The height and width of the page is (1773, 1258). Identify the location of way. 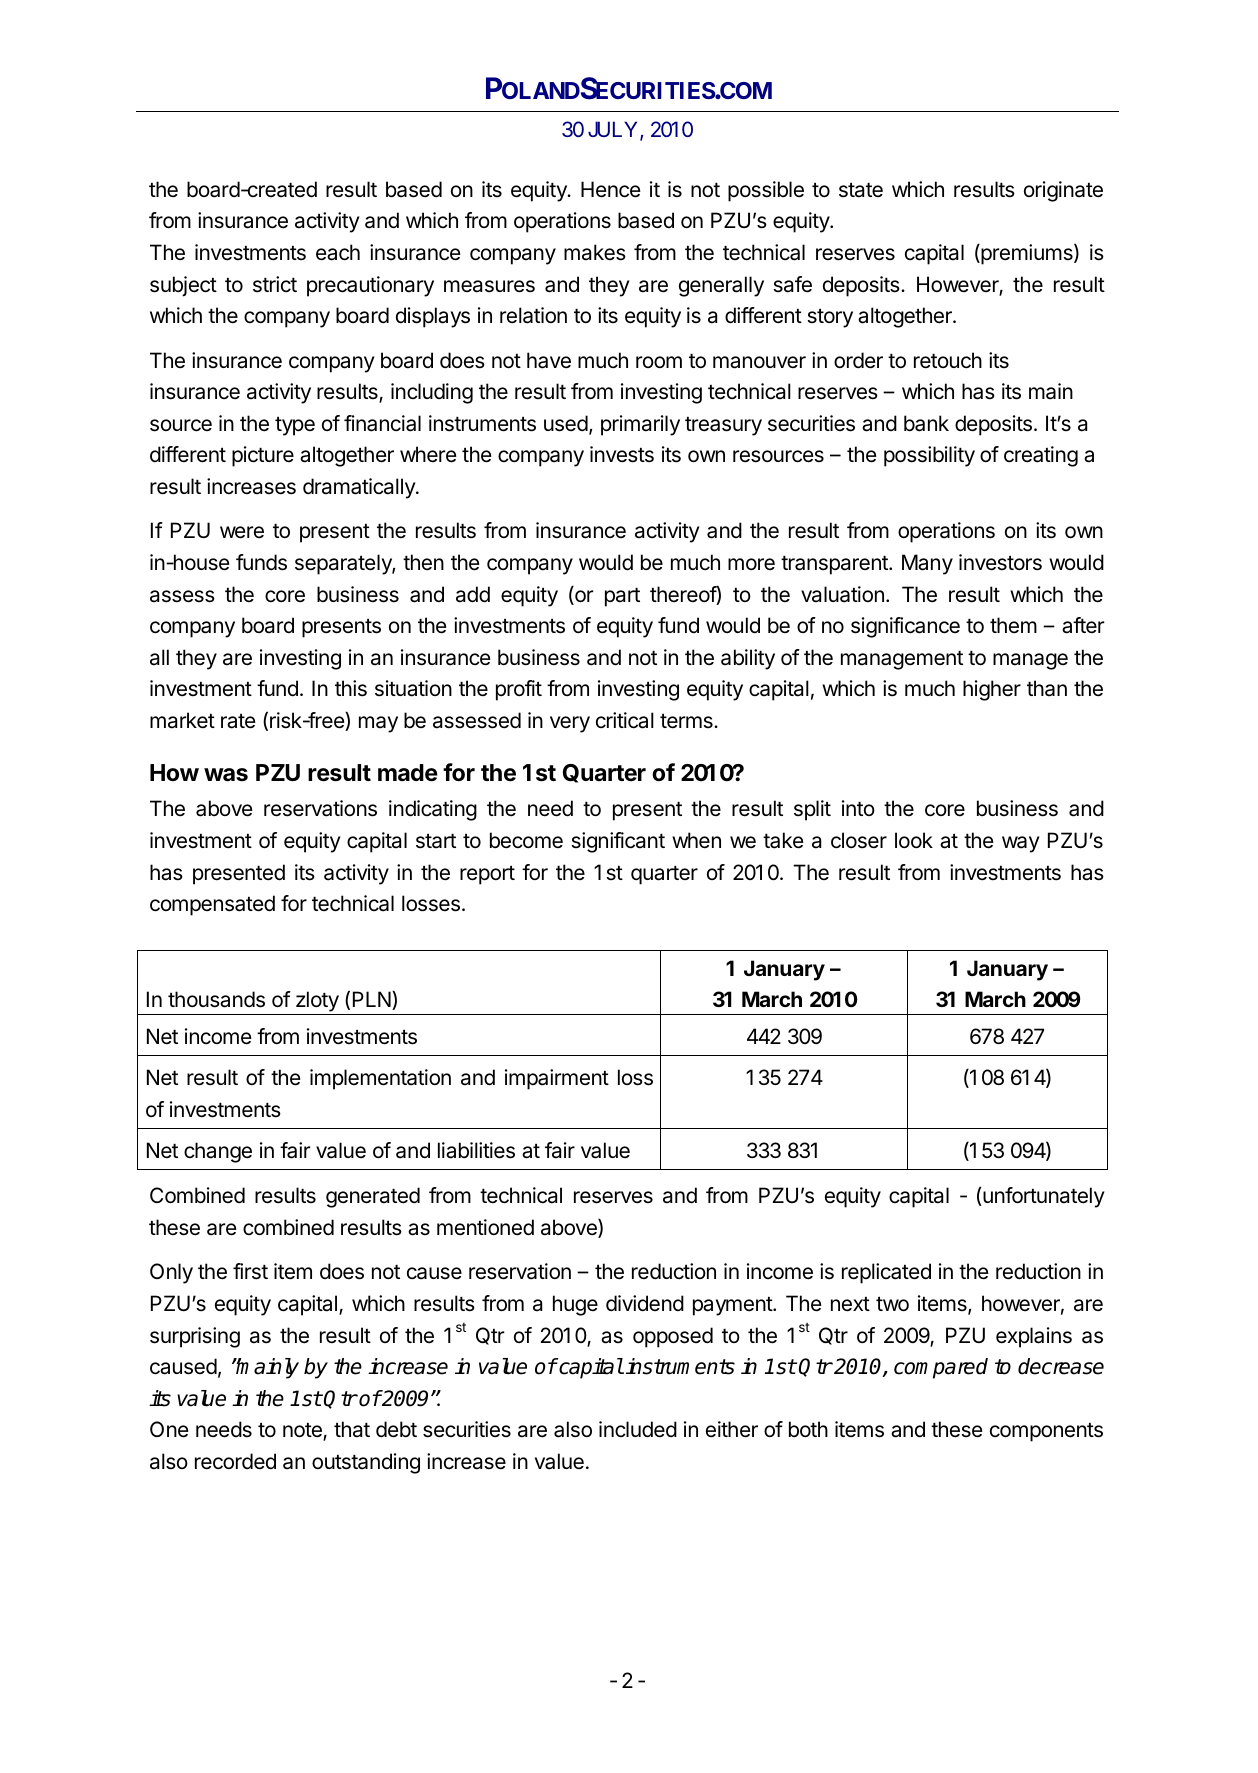
(1021, 844).
